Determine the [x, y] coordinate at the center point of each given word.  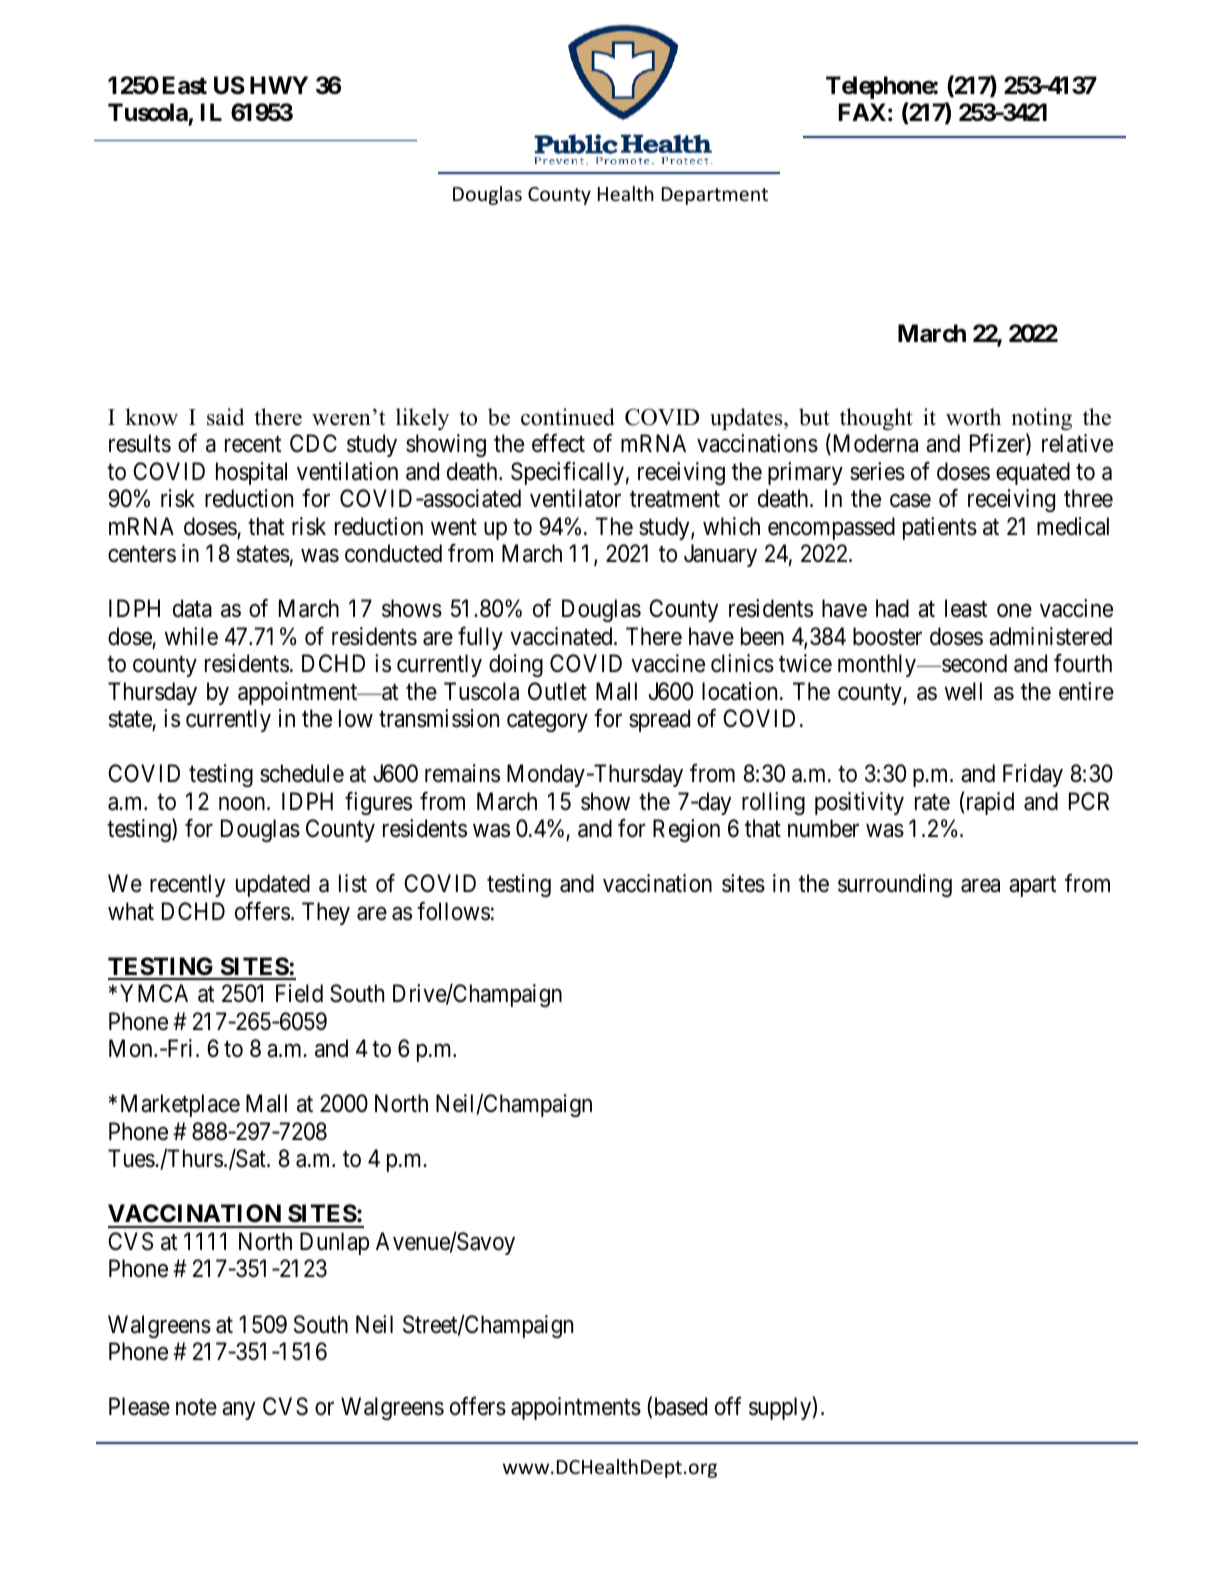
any [238, 1411]
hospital [251, 473]
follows [453, 911]
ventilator [575, 498]
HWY [279, 85]
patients [940, 528]
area [980, 886]
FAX [862, 112]
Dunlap [334, 1243]
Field [299, 993]
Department [715, 196]
